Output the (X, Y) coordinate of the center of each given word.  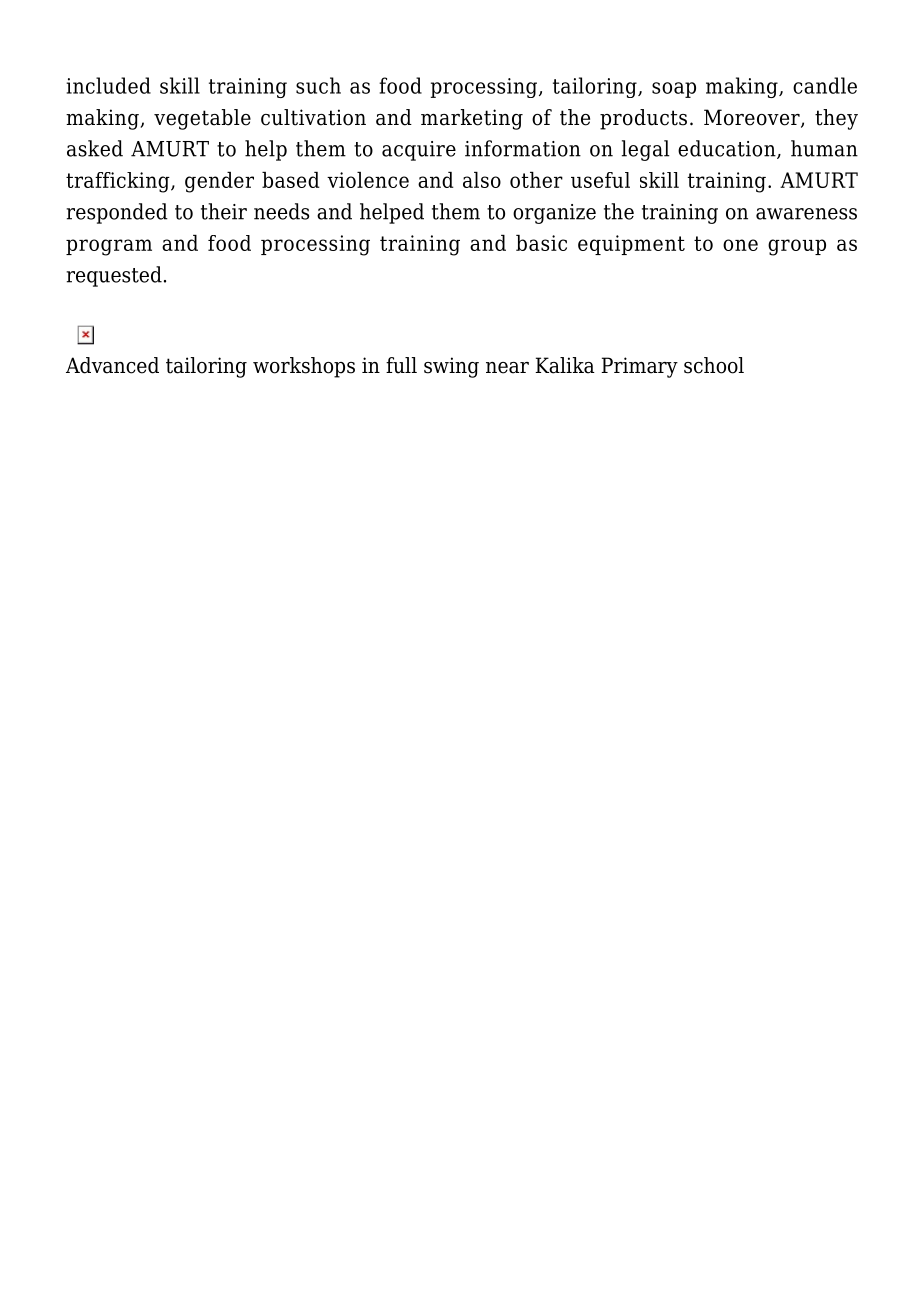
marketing (472, 119)
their (224, 211)
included (108, 85)
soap (674, 90)
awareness (806, 214)
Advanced (112, 365)
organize (554, 214)
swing (451, 367)
